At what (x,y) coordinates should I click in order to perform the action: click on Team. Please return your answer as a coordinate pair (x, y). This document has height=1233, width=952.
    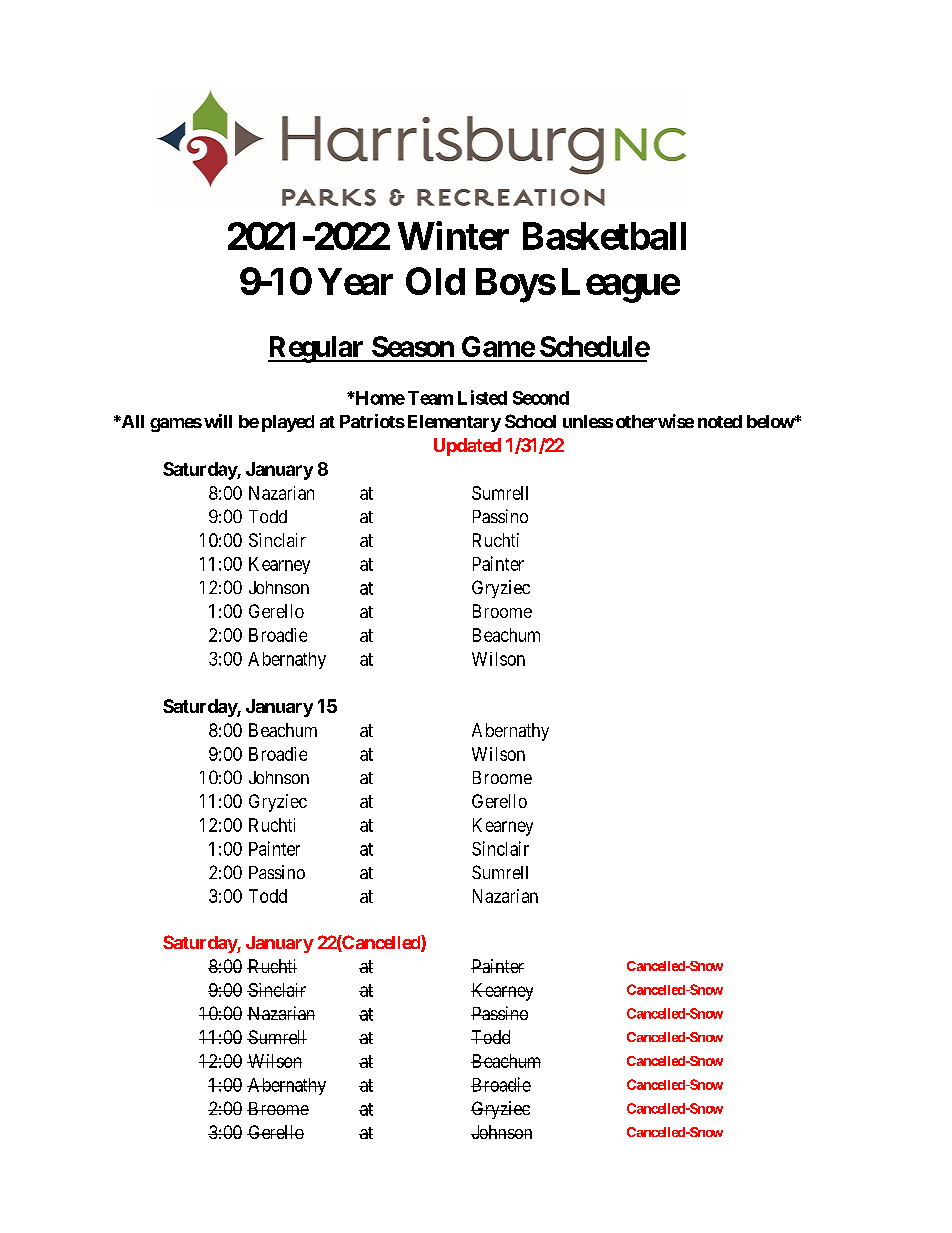
    Looking at the image, I should click on (430, 398).
